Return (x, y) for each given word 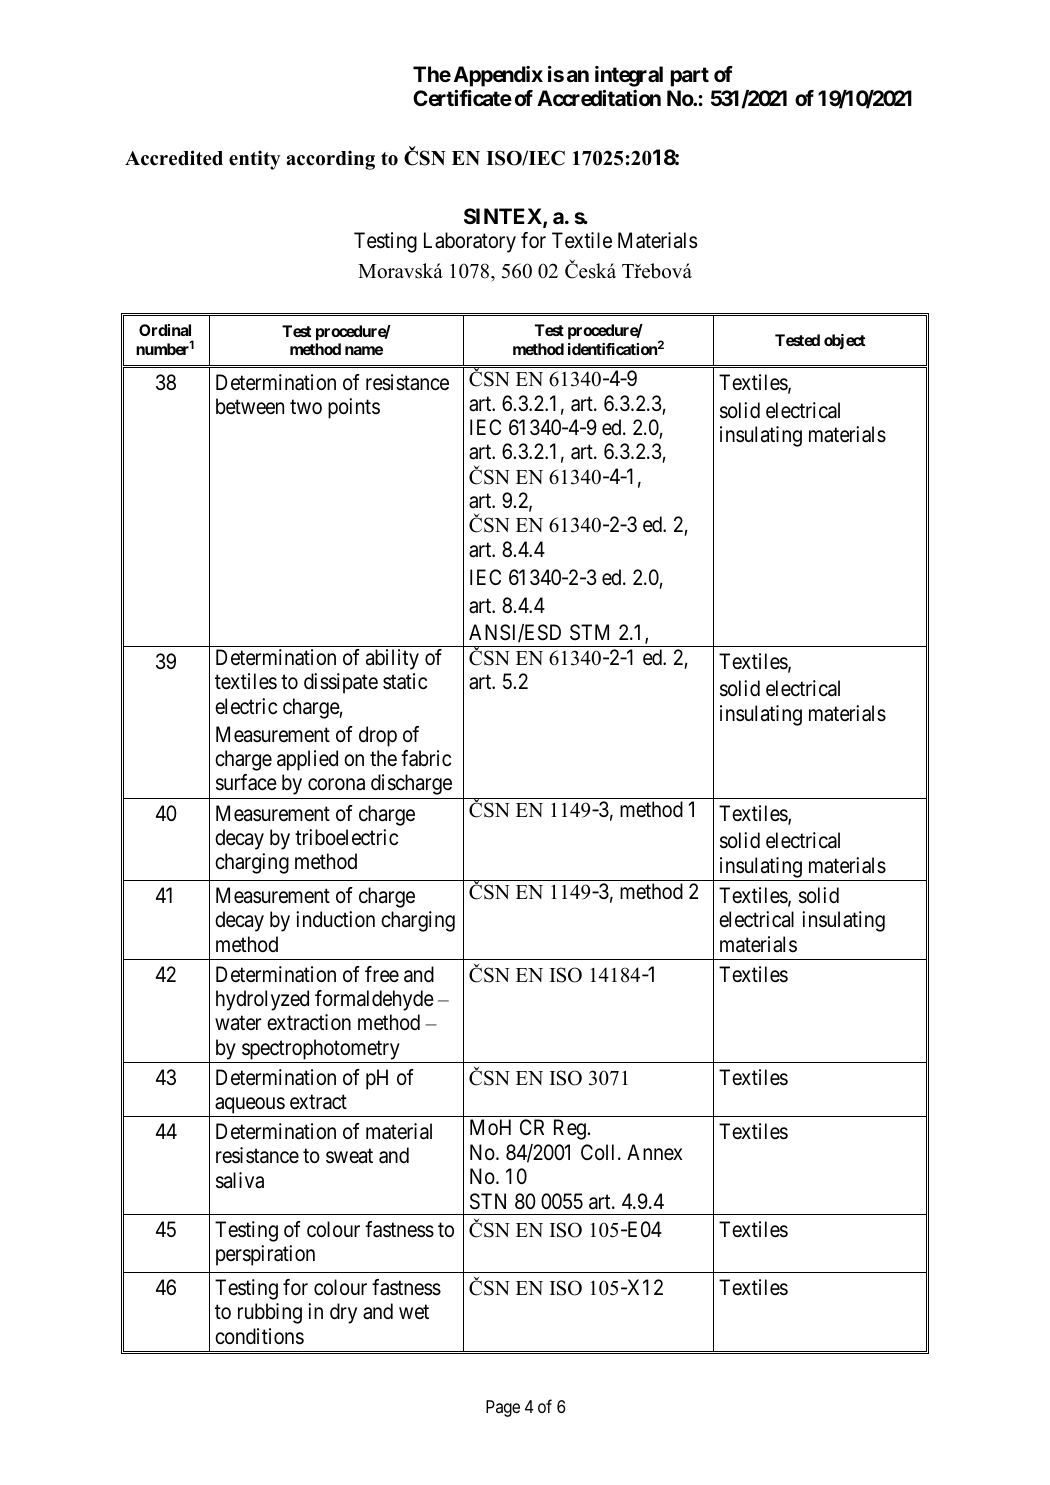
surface (246, 782)
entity (254, 160)
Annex (654, 1152)
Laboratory (470, 242)
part (690, 77)
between (250, 406)
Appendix (498, 76)
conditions (259, 1336)
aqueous (249, 1107)
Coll (600, 1152)
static (405, 681)
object (844, 342)
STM (589, 632)
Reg (570, 1130)
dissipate (341, 683)
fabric (426, 758)
